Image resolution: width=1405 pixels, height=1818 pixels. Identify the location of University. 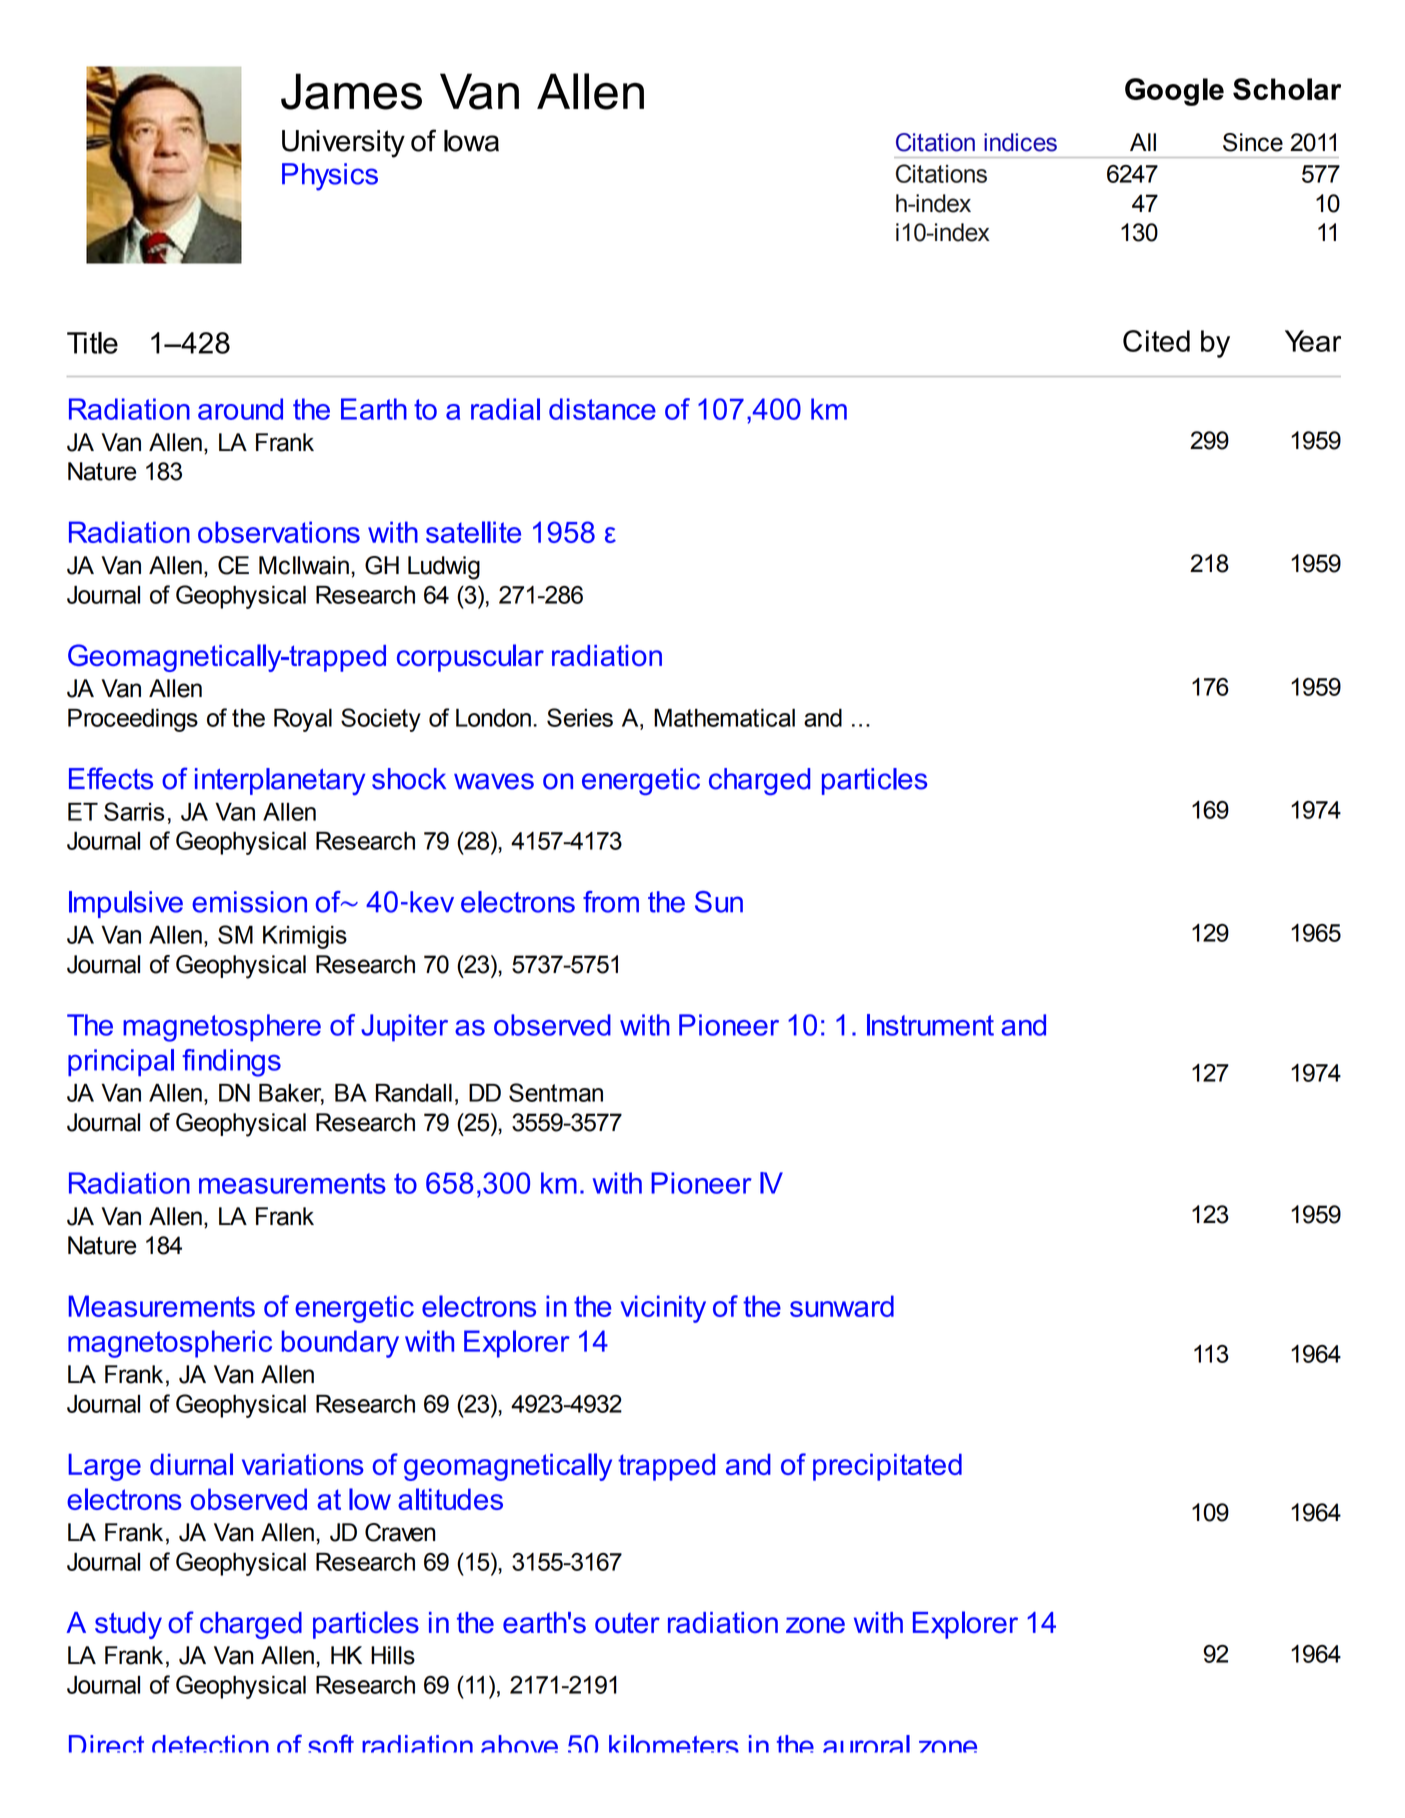
(343, 144).
